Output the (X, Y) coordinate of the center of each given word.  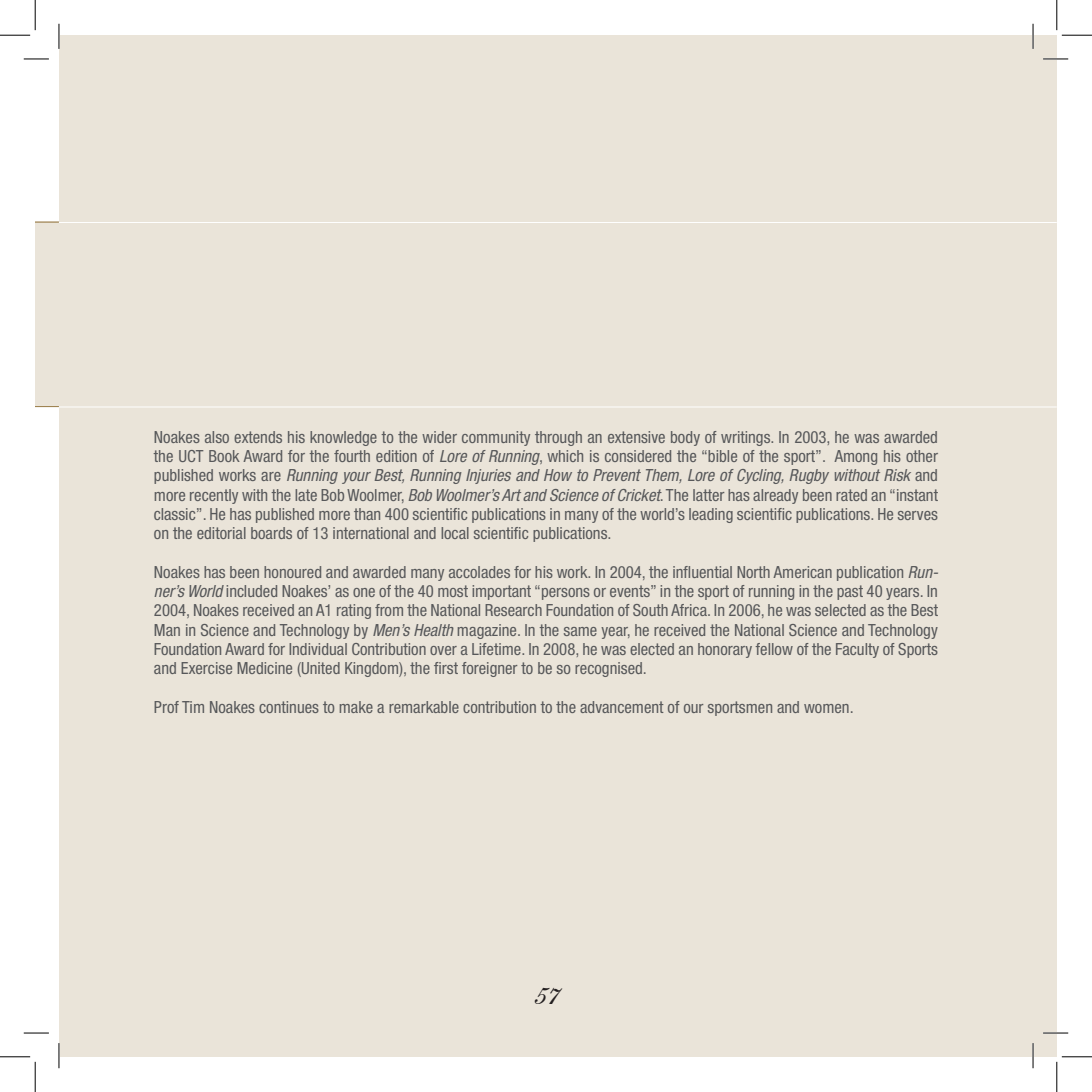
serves (918, 515)
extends (258, 437)
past (850, 592)
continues (289, 707)
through (558, 438)
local (455, 533)
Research (513, 610)
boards (271, 533)
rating (354, 611)
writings (747, 438)
